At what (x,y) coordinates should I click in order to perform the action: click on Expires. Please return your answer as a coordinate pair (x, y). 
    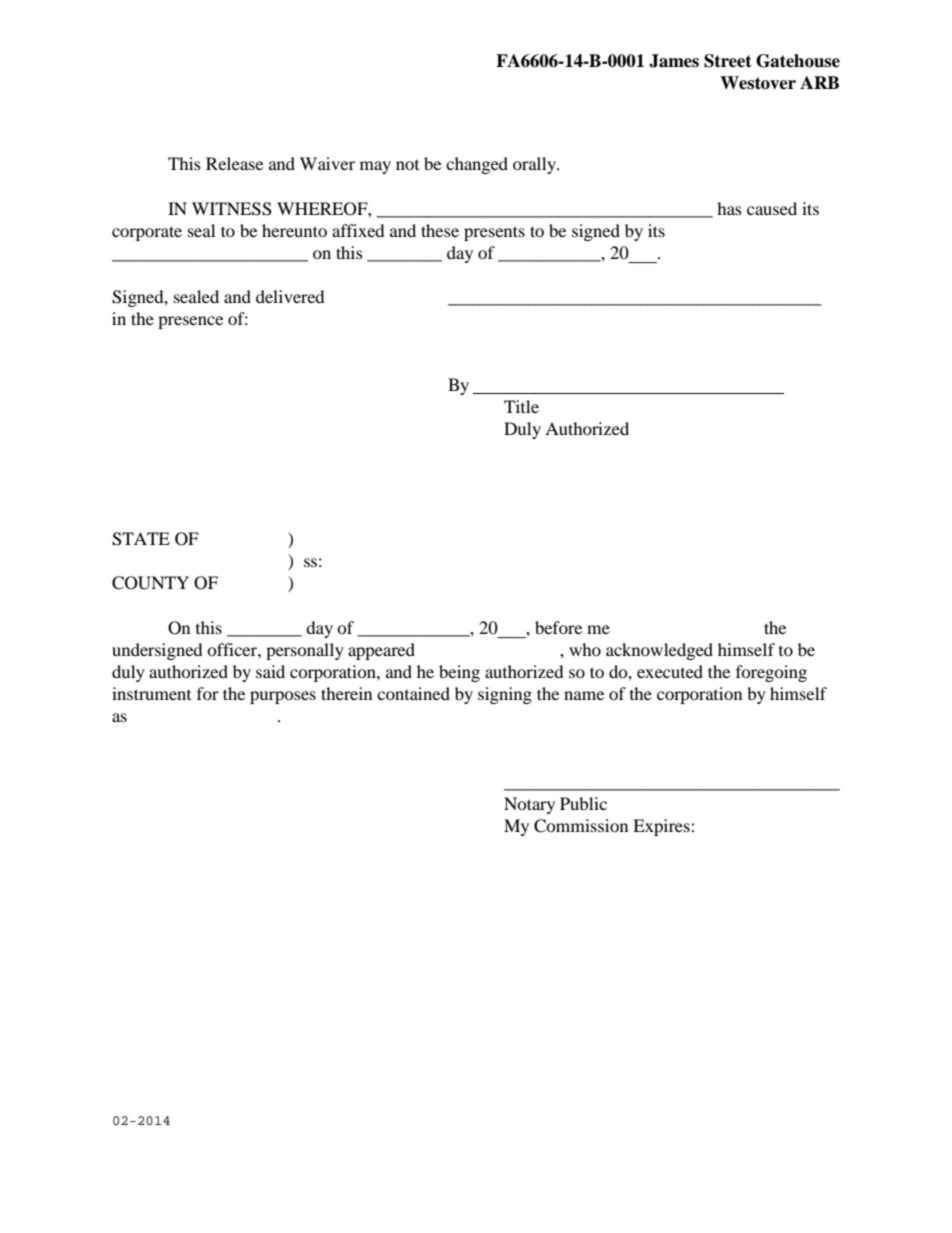
    Looking at the image, I should click on (662, 827).
